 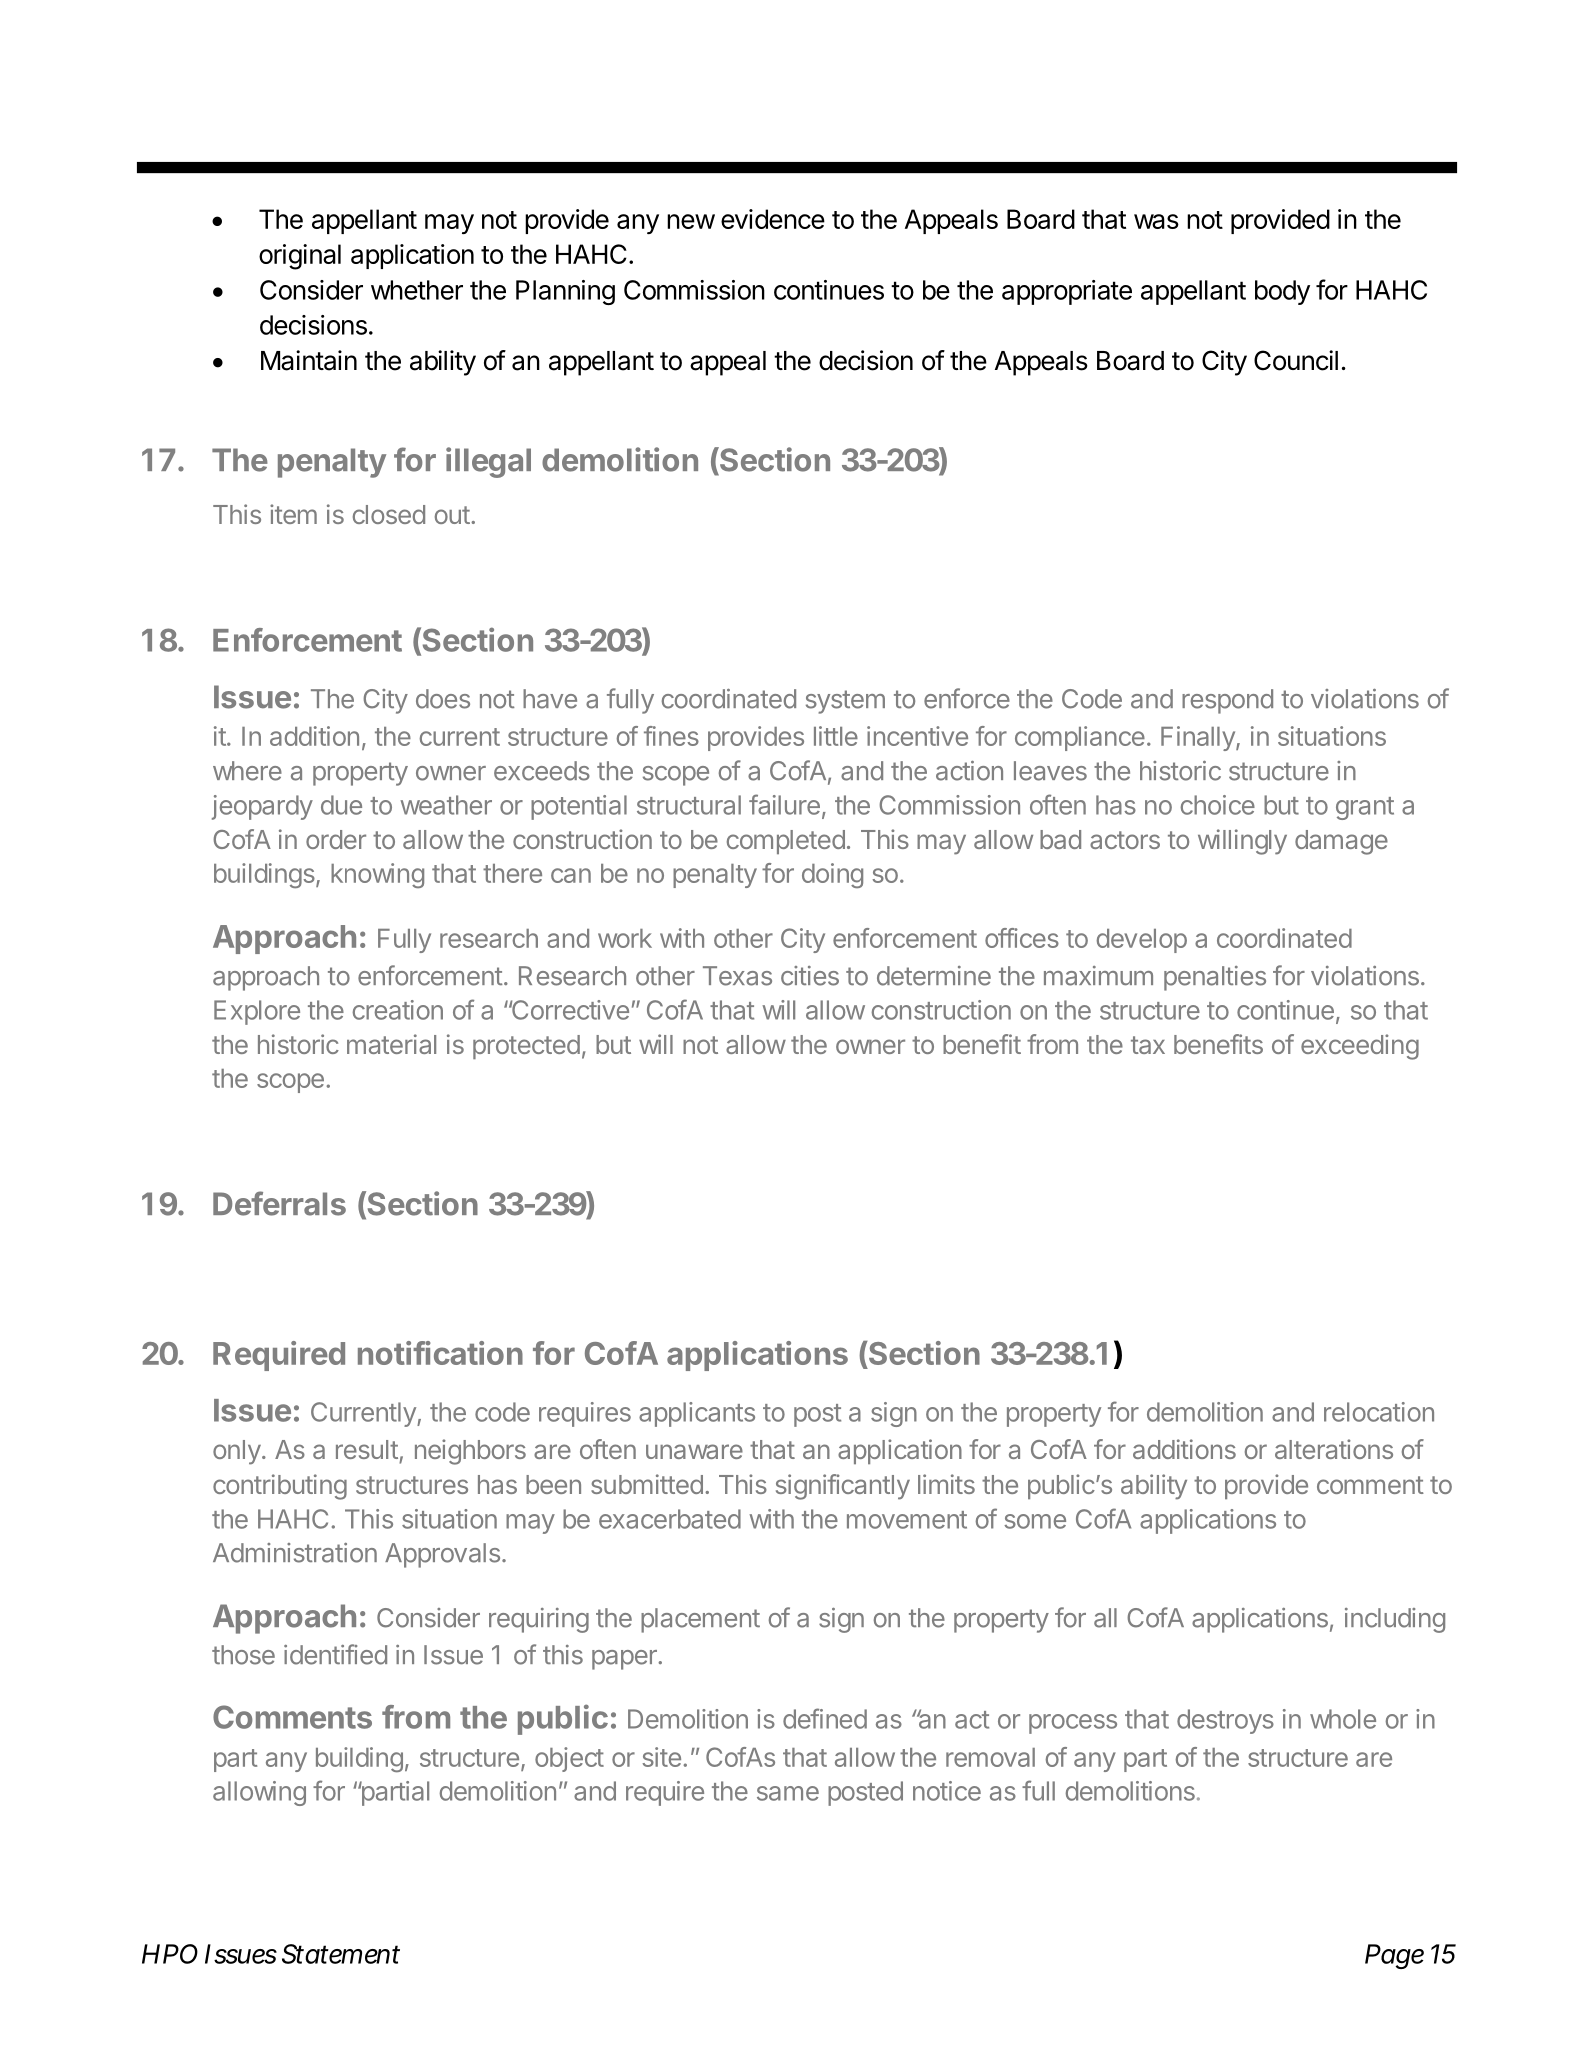 I want to click on body, so click(x=1282, y=292).
